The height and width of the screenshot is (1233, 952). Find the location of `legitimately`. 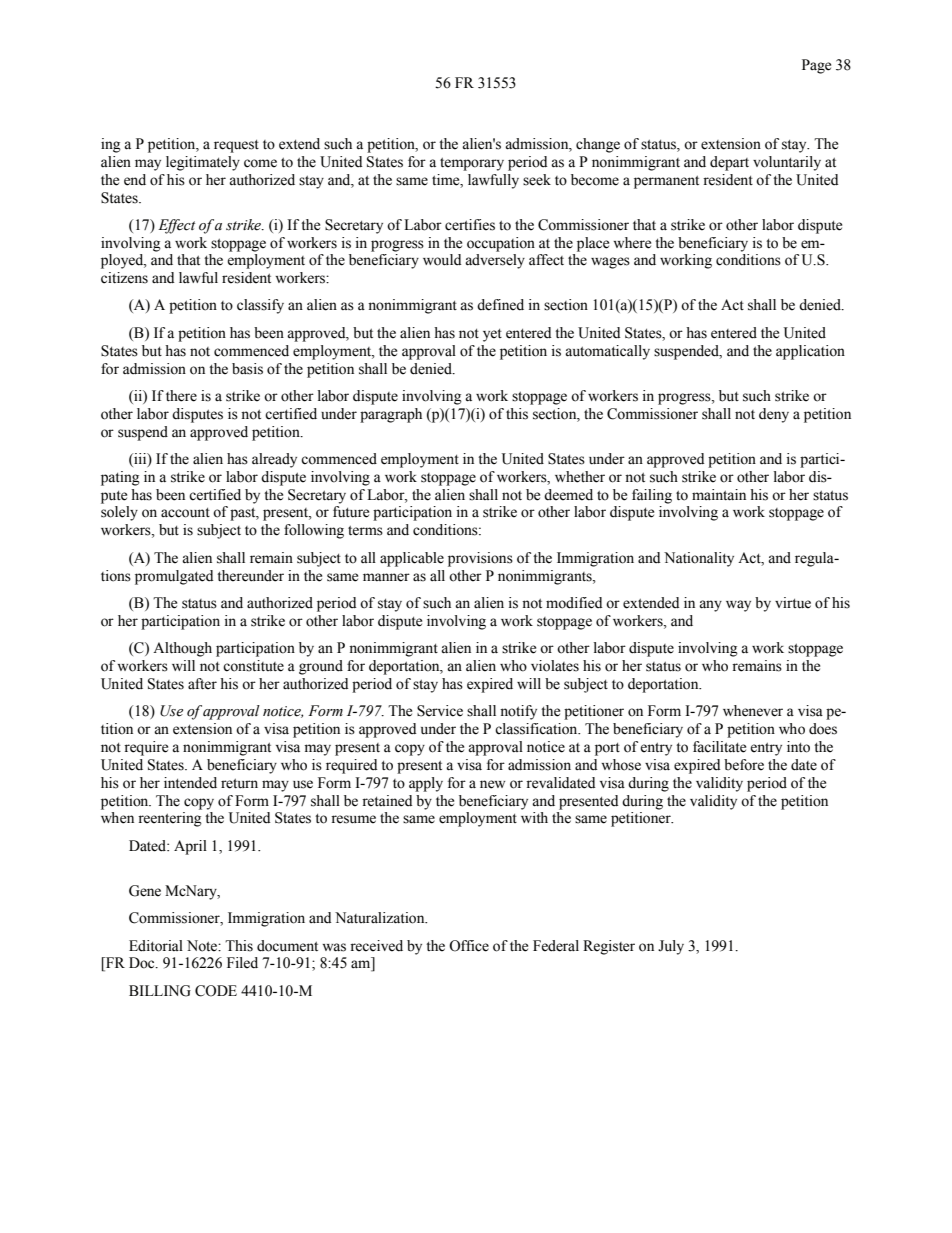

legitimately is located at coordinates (203, 163).
